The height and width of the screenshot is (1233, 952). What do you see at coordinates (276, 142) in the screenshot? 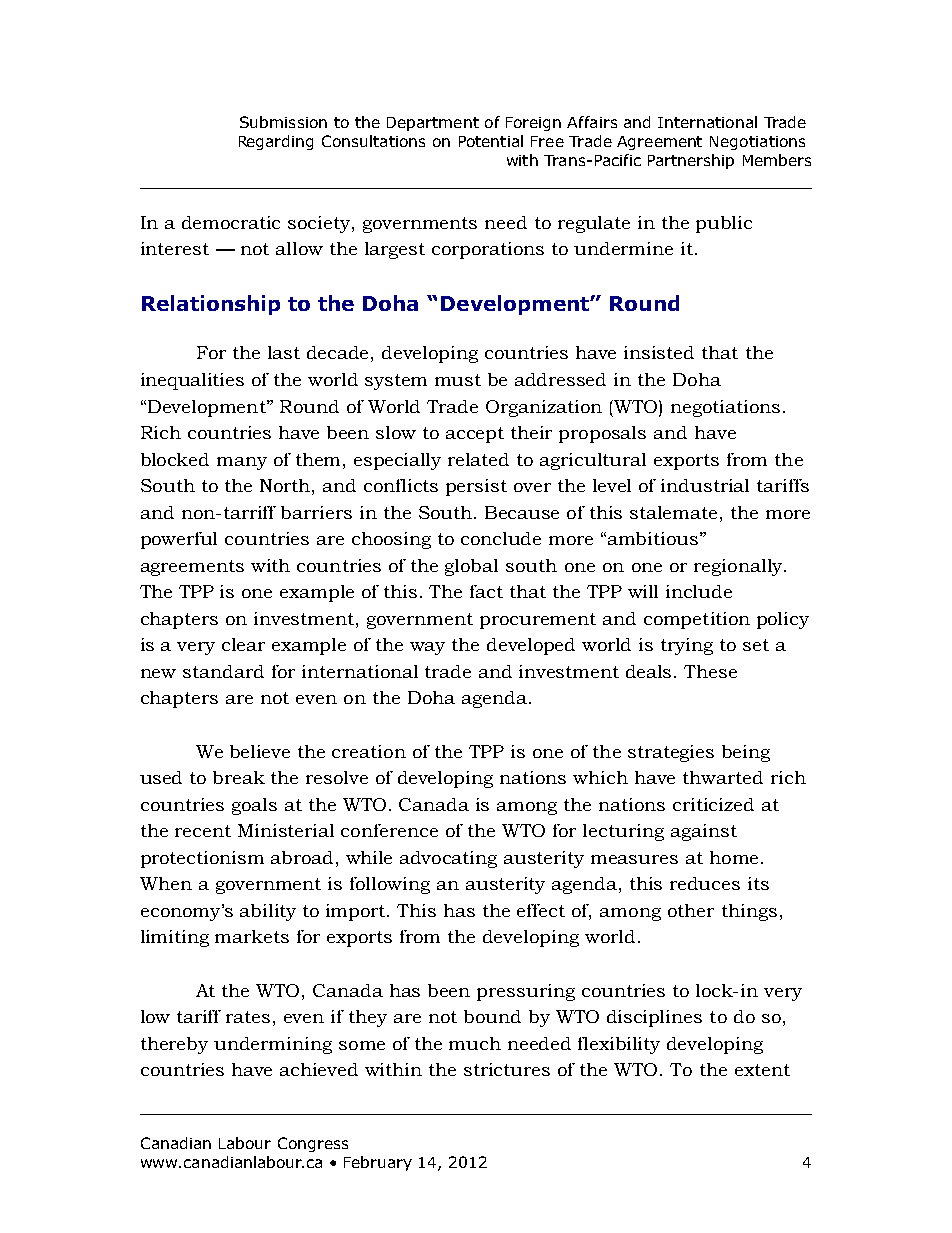
I see `Regarding` at bounding box center [276, 142].
